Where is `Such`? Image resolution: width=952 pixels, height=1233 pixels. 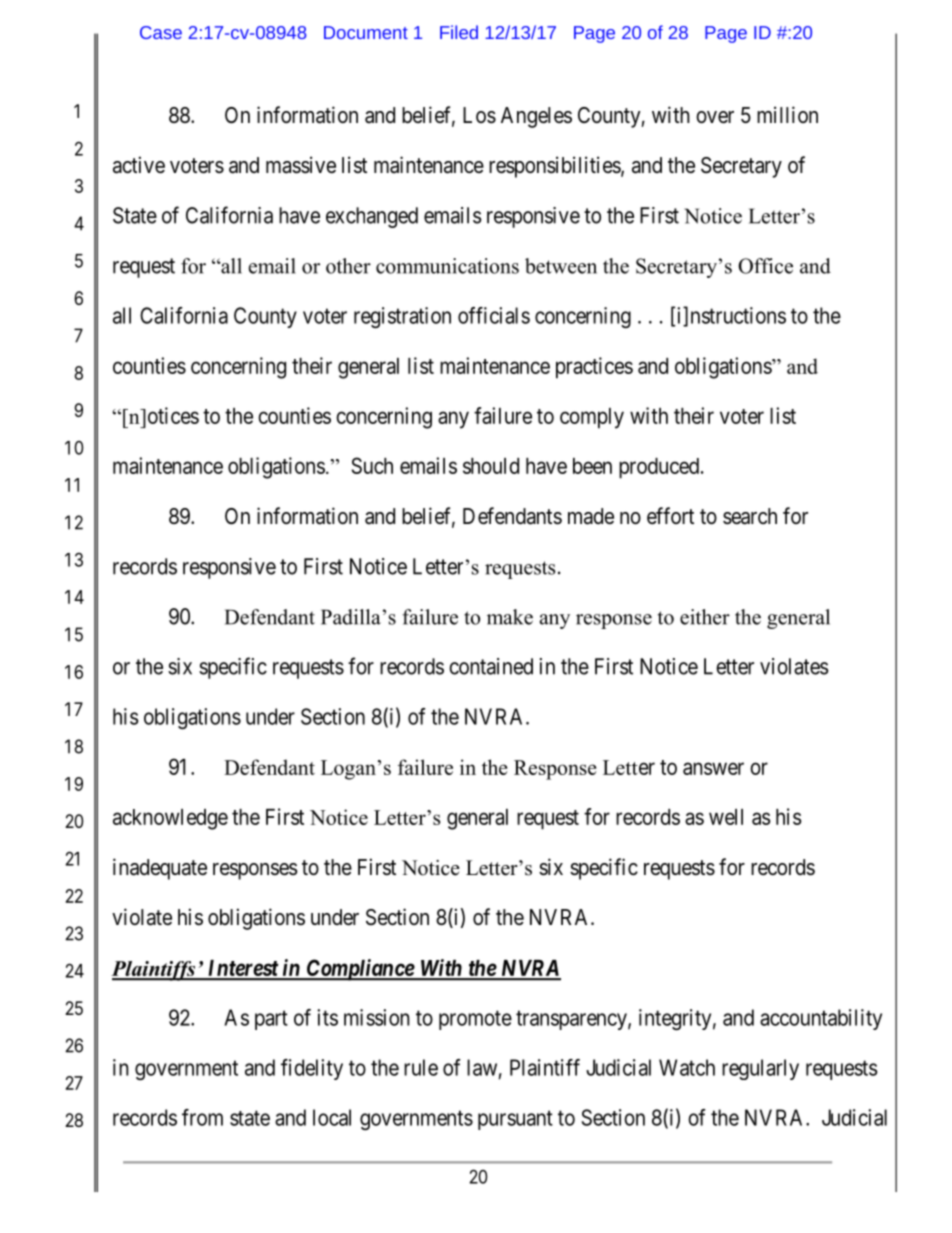
Such is located at coordinates (372, 465).
